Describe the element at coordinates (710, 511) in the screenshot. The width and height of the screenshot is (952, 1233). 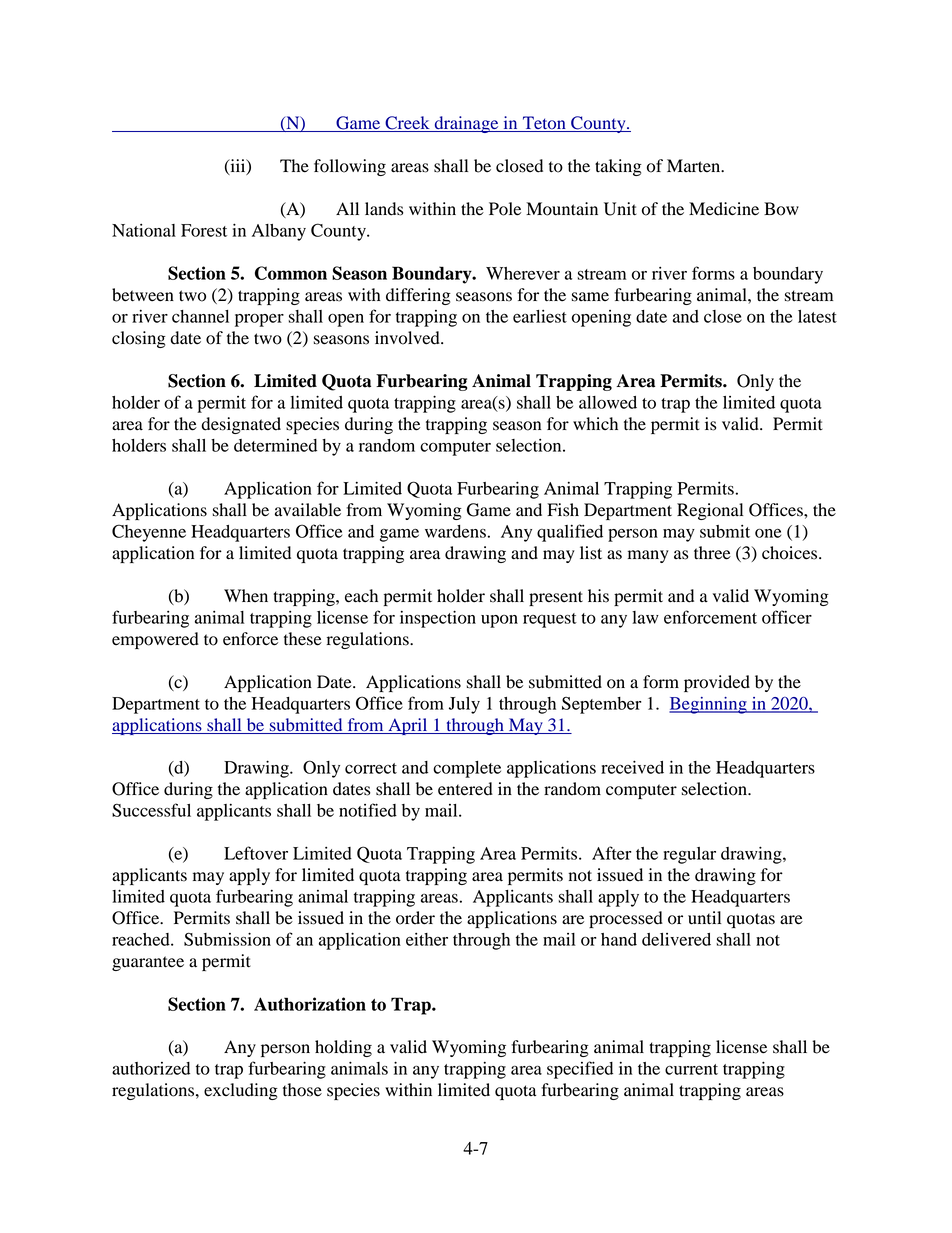
I see `Regional` at that location.
